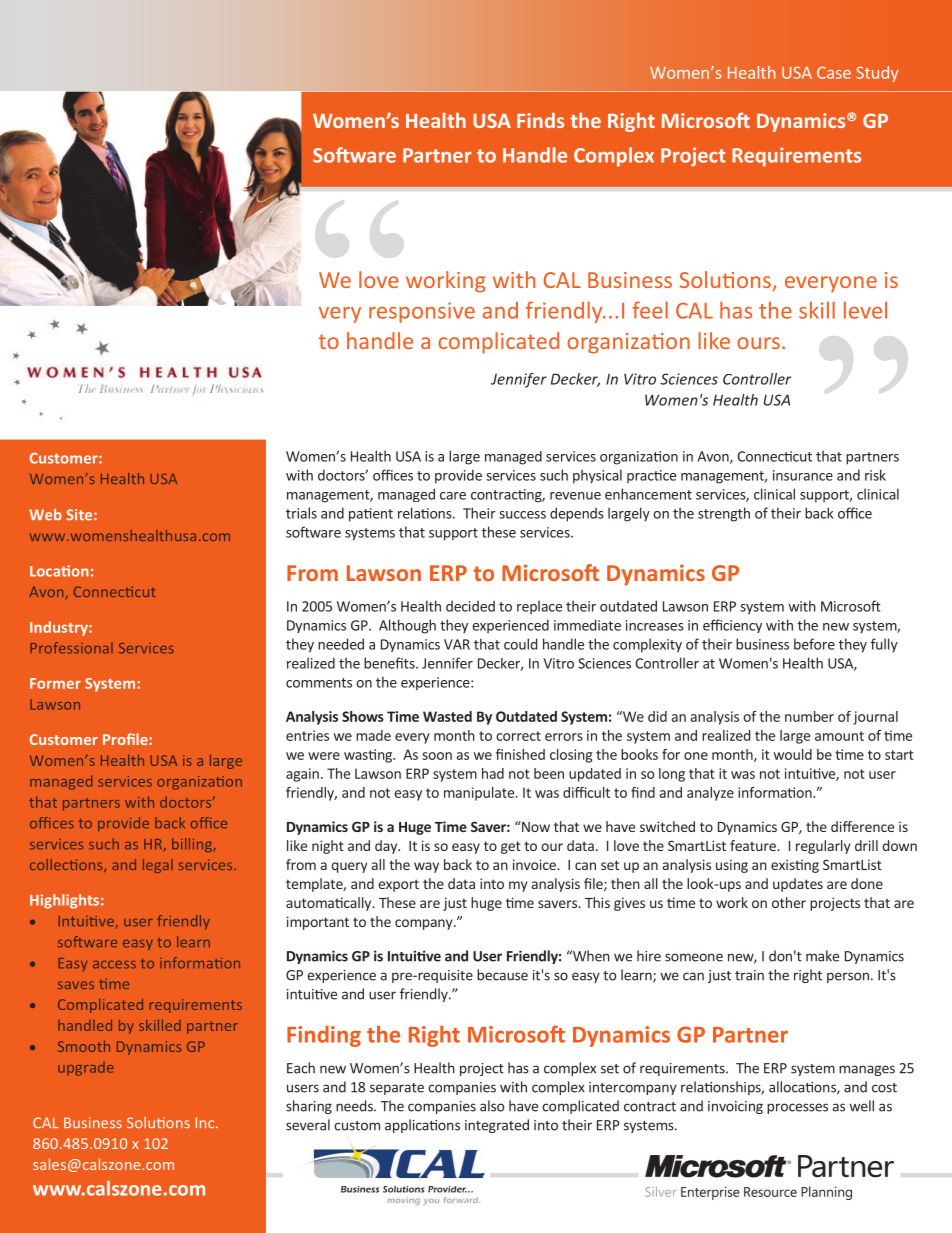 The width and height of the page is (952, 1233). I want to click on Study, so click(877, 74).
